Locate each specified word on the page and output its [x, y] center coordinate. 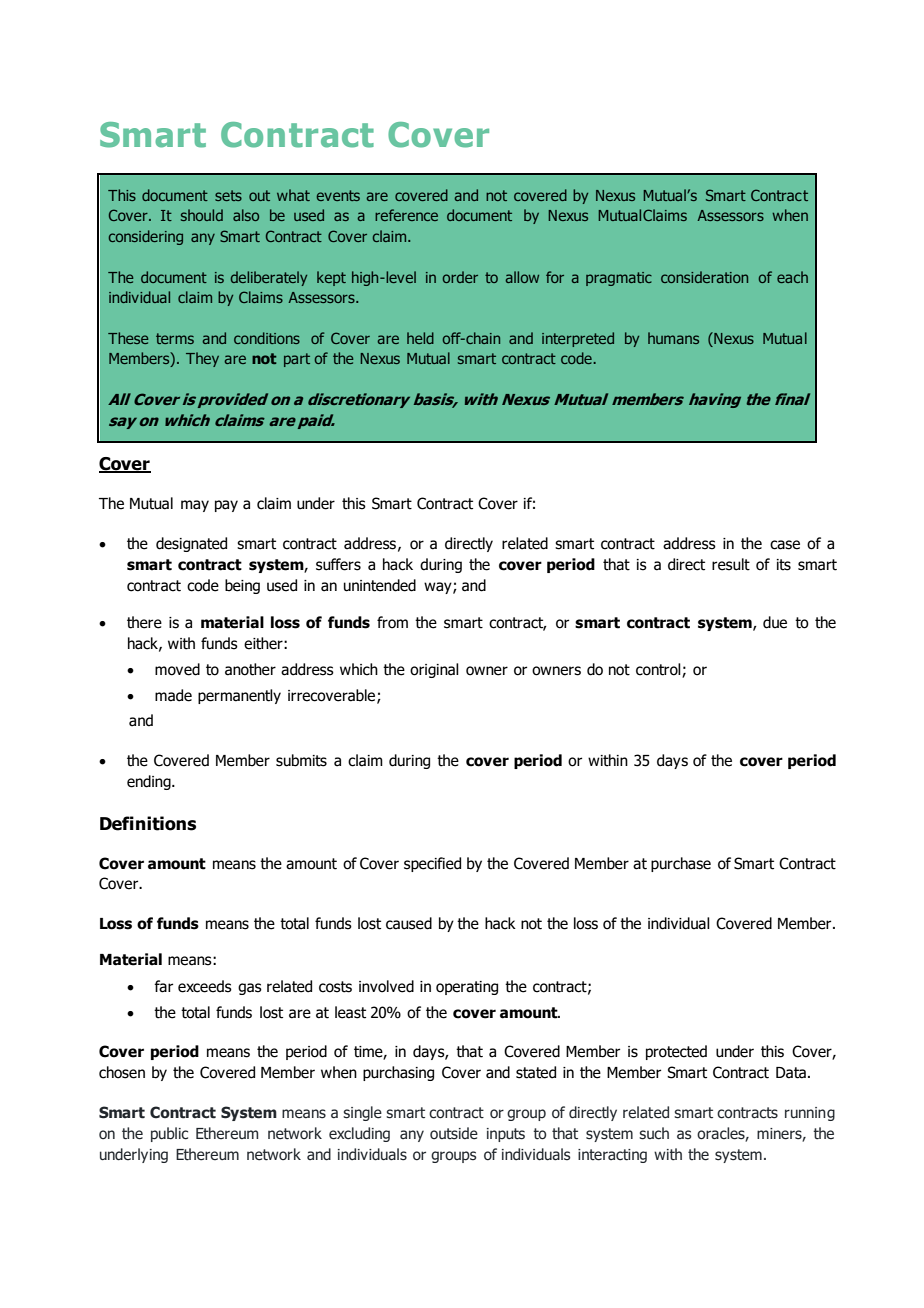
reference [406, 215]
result [731, 564]
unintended [380, 585]
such [654, 1133]
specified [432, 864]
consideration [704, 277]
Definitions [148, 823]
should [202, 215]
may [195, 506]
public [169, 1134]
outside [454, 1133]
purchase [681, 864]
